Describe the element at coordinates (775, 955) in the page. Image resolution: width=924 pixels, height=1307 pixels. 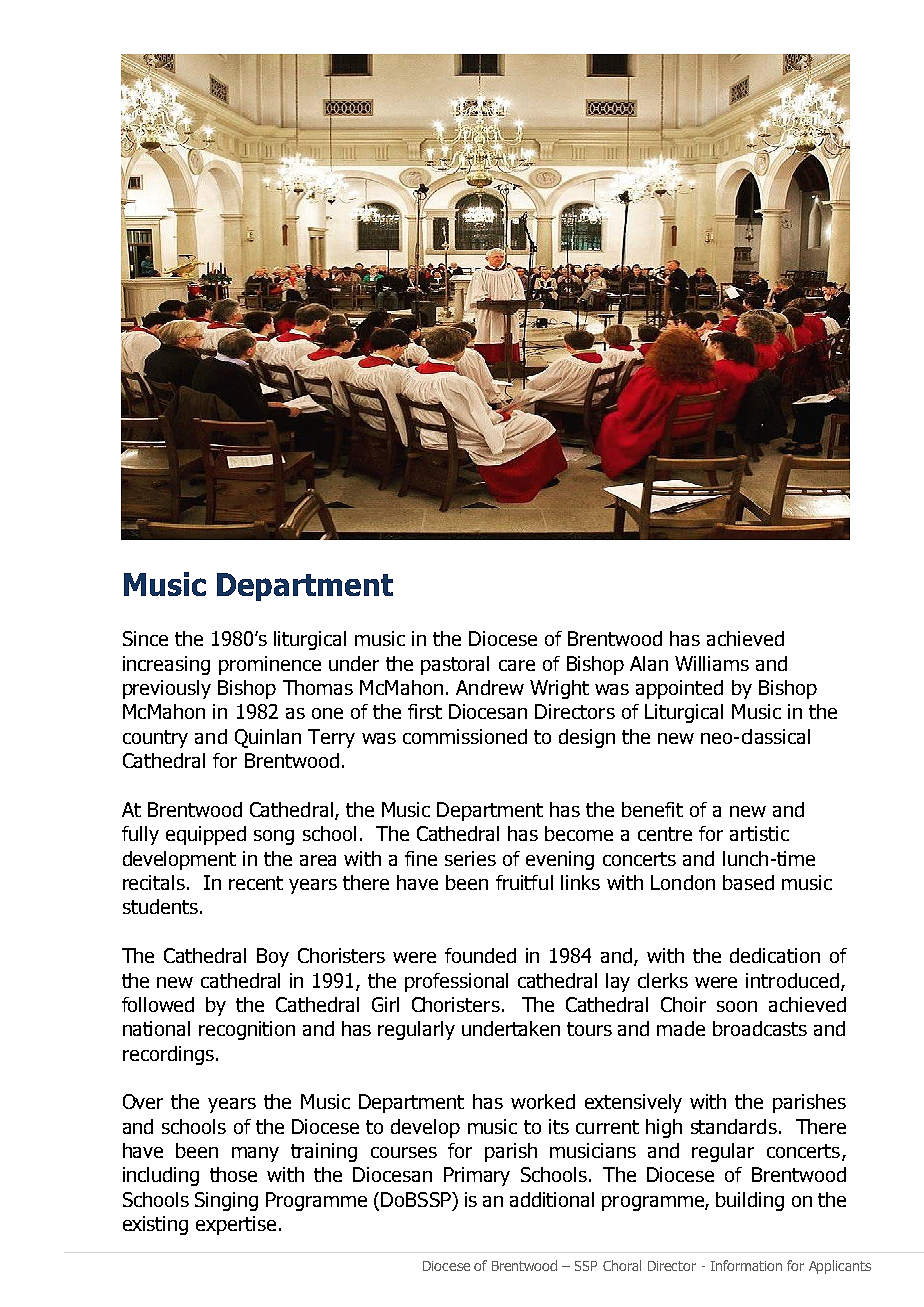
I see `dedication` at that location.
